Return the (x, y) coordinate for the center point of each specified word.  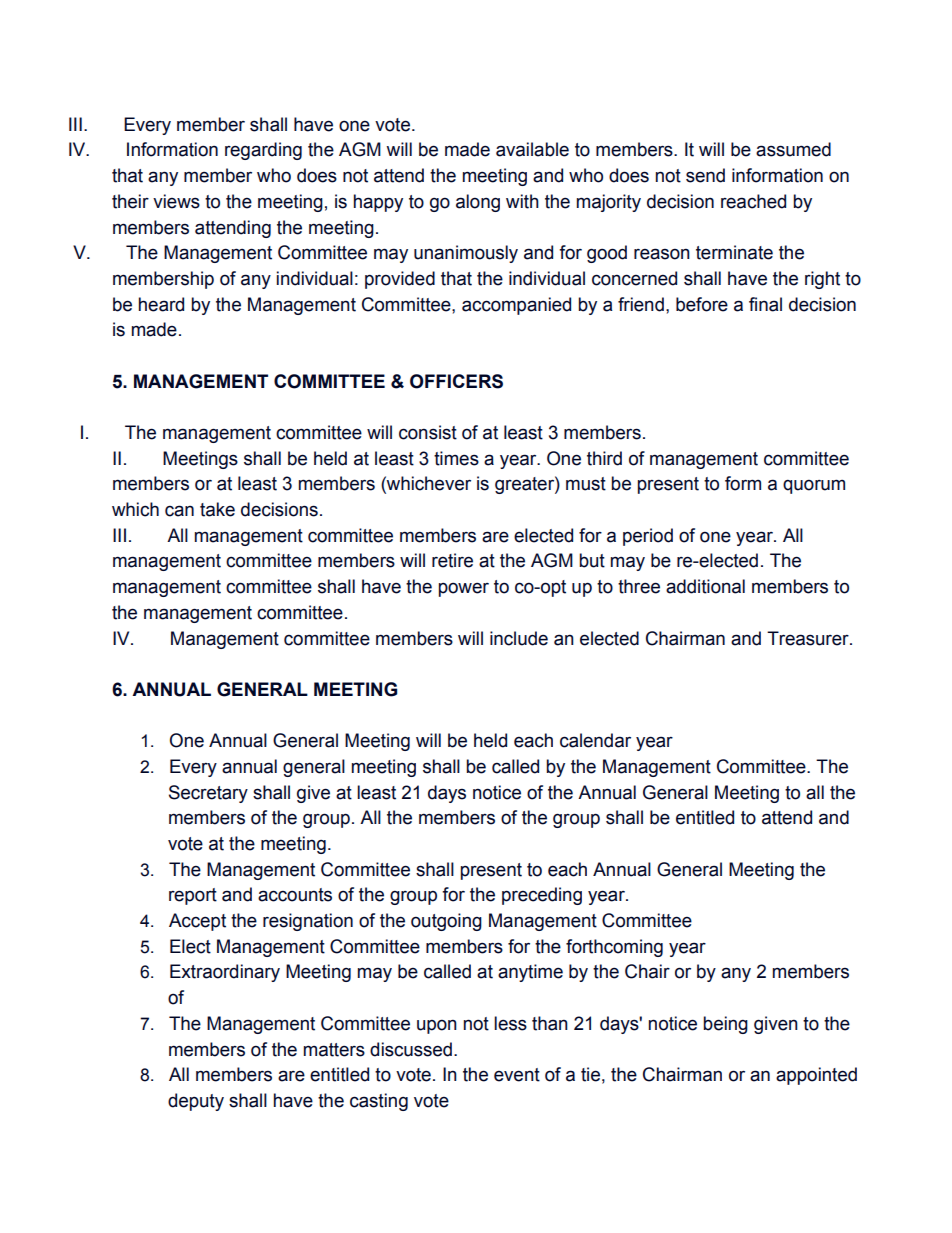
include (519, 638)
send (705, 175)
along (478, 203)
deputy (196, 1102)
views (176, 201)
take (217, 509)
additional (705, 586)
